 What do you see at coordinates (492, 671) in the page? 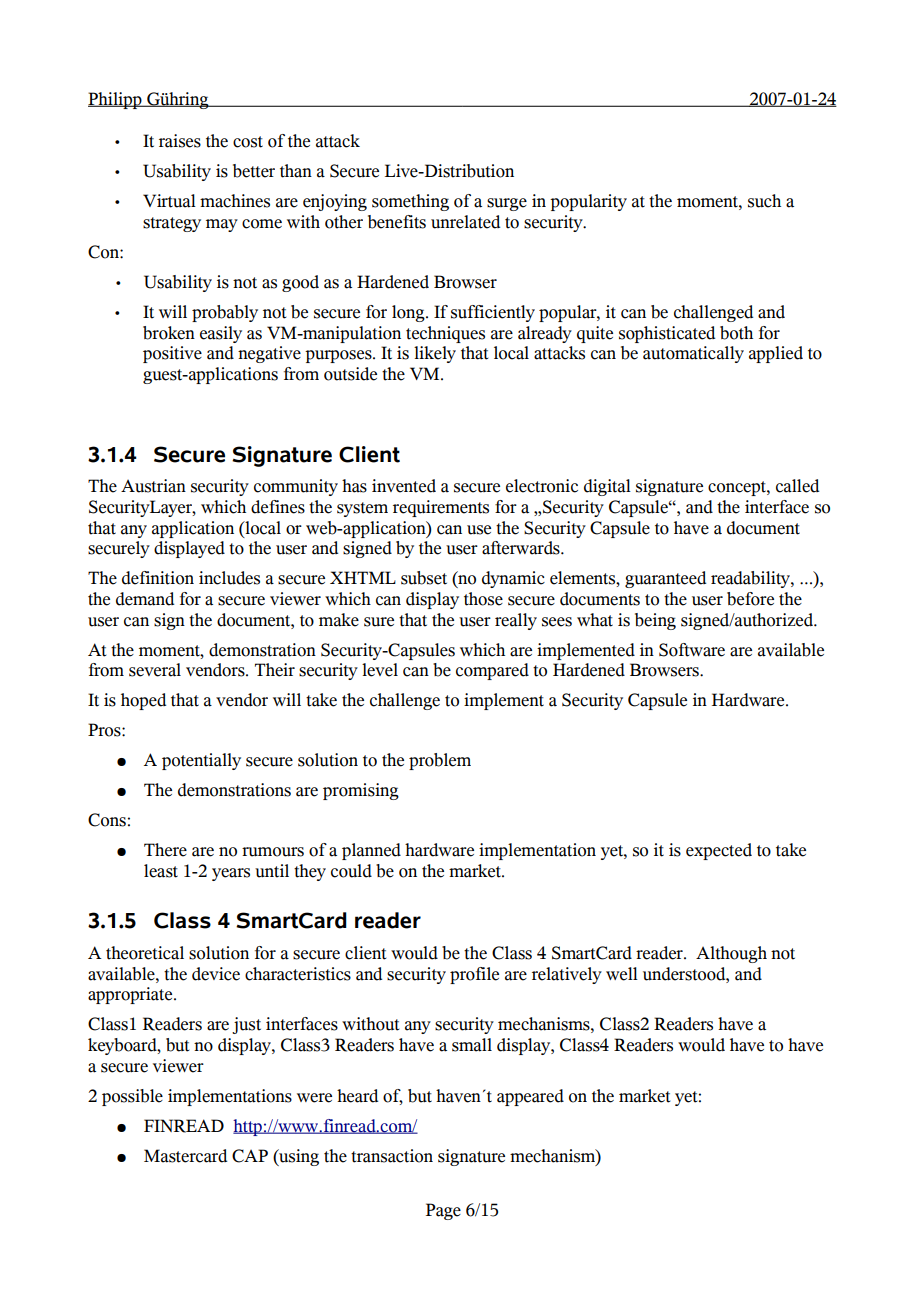
I see `compared` at bounding box center [492, 671].
